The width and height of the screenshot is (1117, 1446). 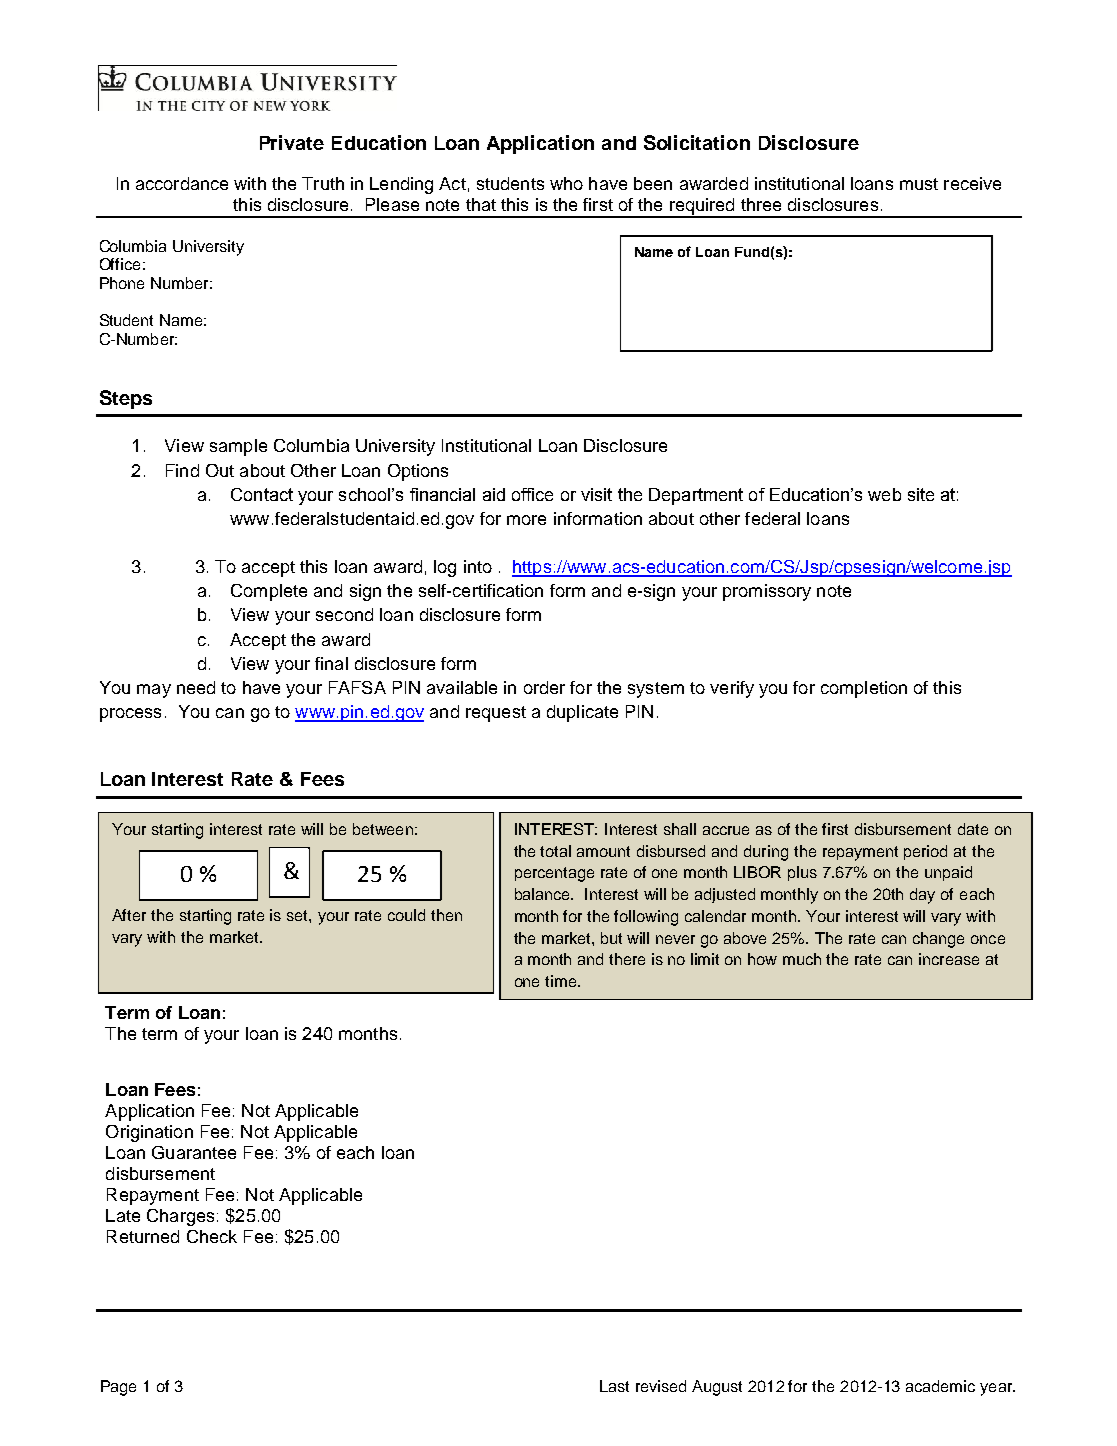 I want to click on must, so click(x=919, y=184).
